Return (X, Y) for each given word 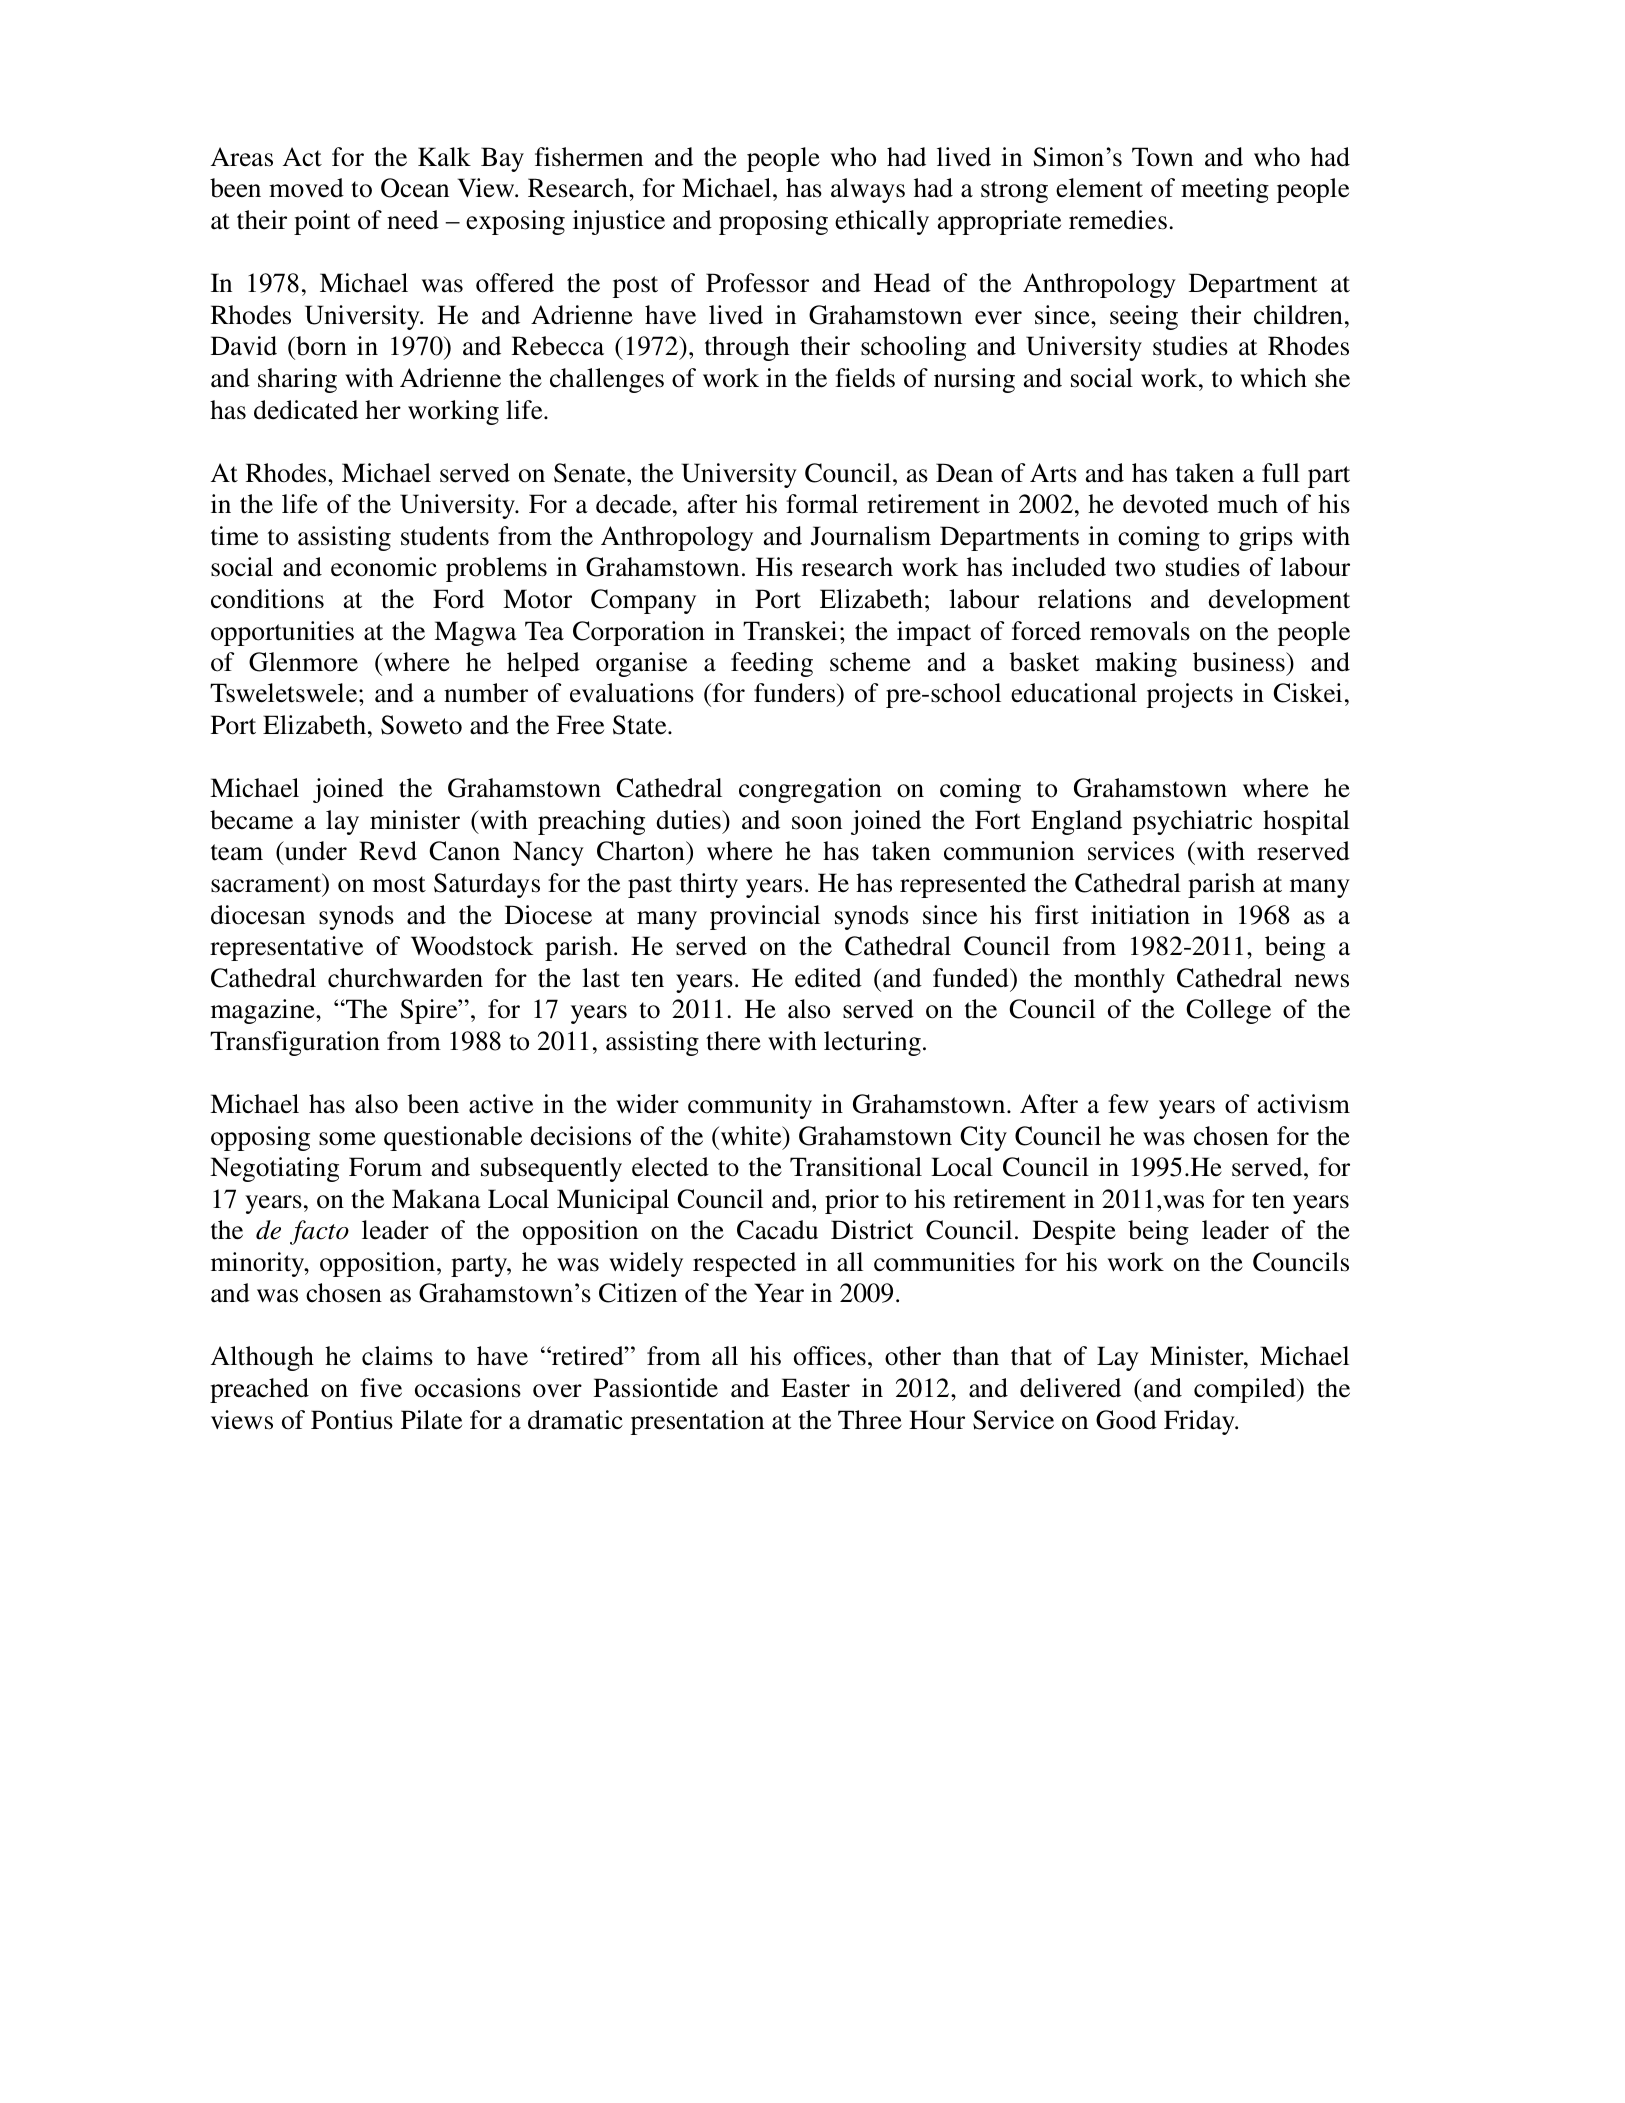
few (1128, 1104)
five (381, 1388)
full (1281, 473)
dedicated (306, 410)
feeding (772, 664)
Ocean (415, 188)
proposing (773, 222)
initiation (1140, 915)
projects (1190, 695)
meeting (1225, 190)
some (347, 1139)
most (399, 884)
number (486, 693)
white (752, 1136)
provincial (765, 917)
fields (865, 378)
